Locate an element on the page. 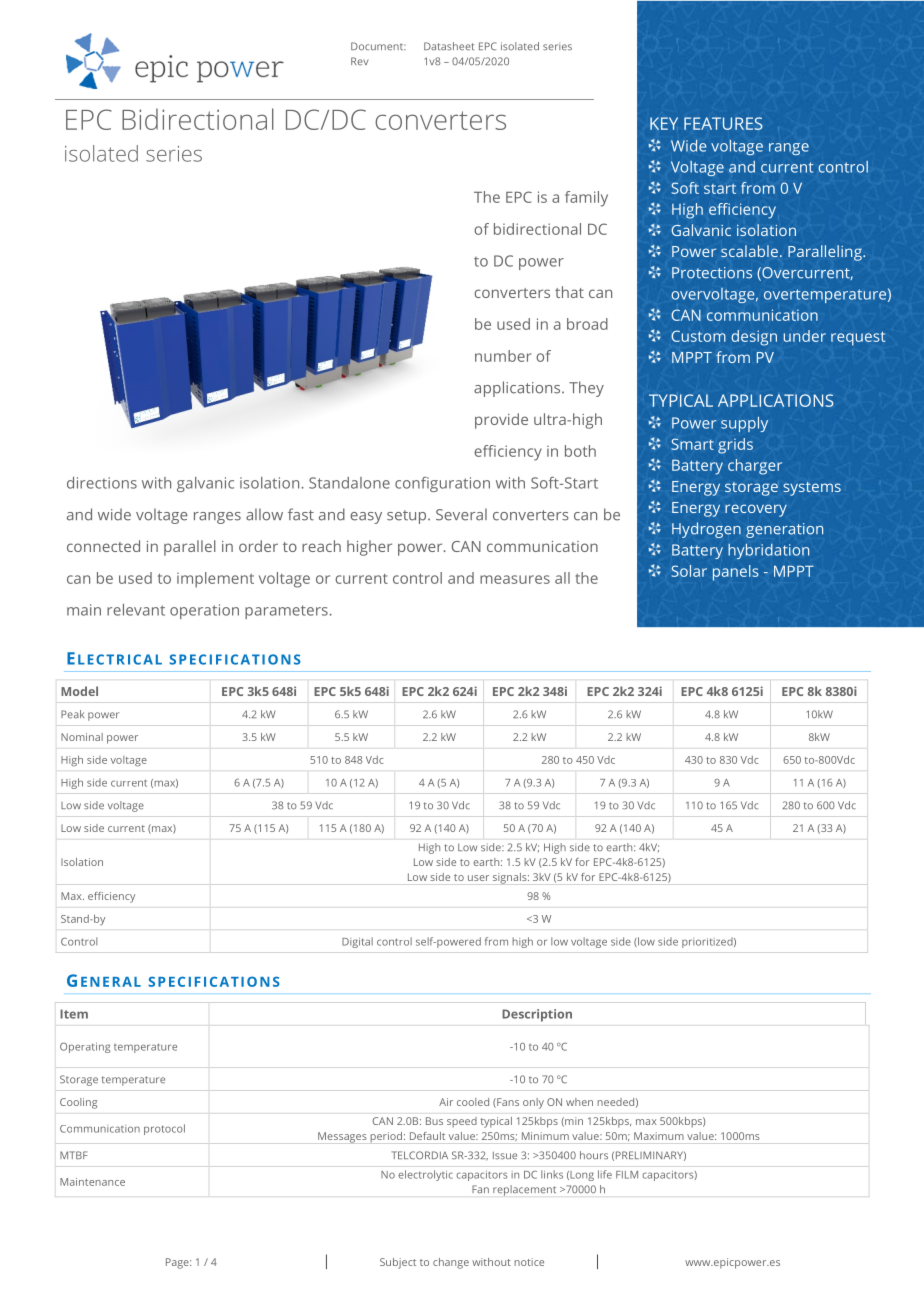 The height and width of the document is (1308, 924). panels is located at coordinates (736, 573).
